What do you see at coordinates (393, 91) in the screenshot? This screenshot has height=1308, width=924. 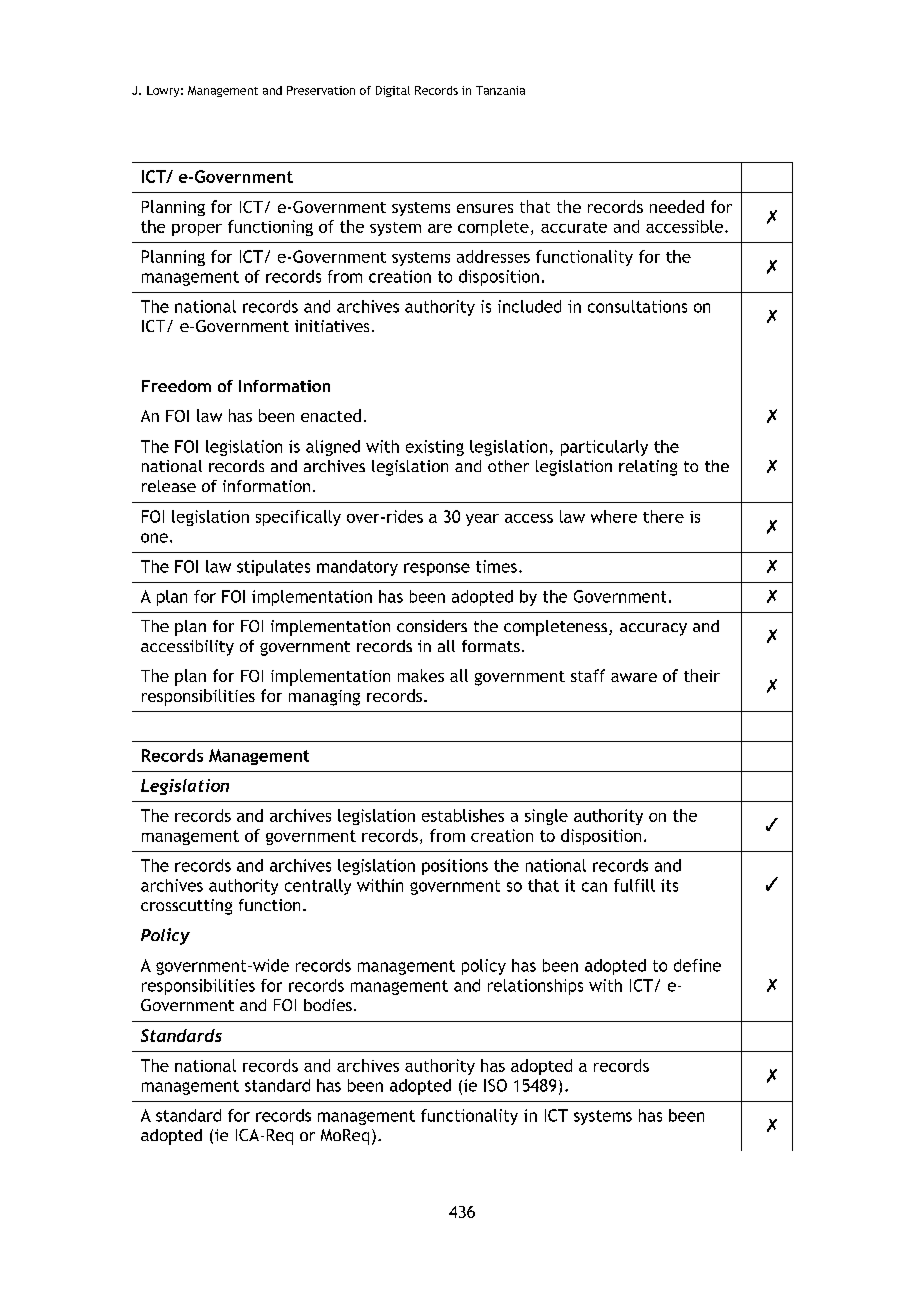 I see `Digital` at bounding box center [393, 91].
